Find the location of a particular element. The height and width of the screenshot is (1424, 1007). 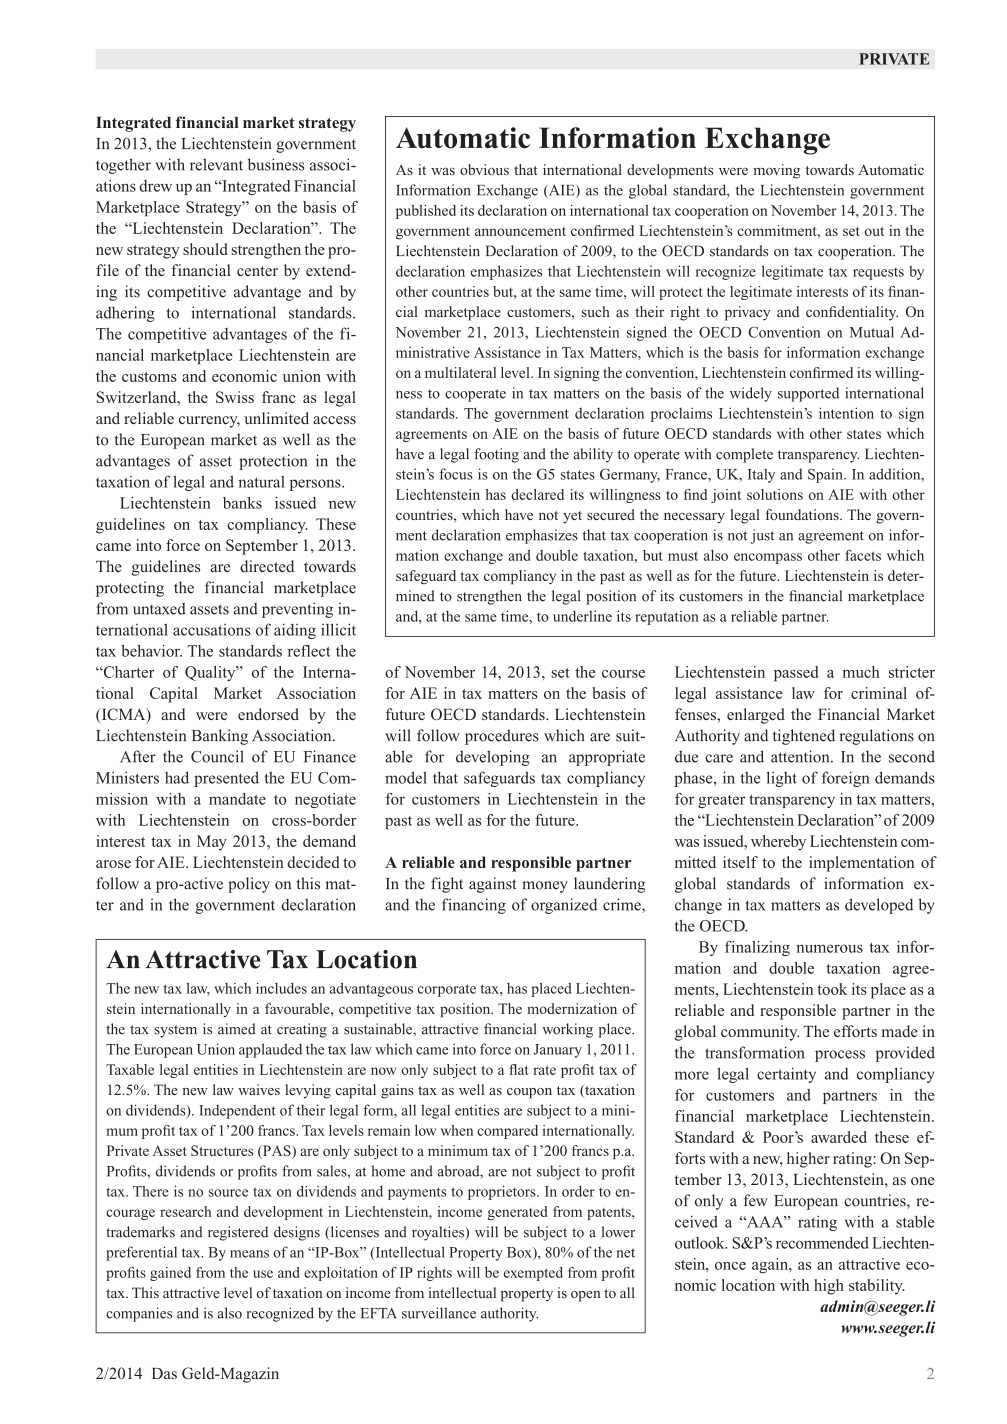

declared is located at coordinates (537, 494).
